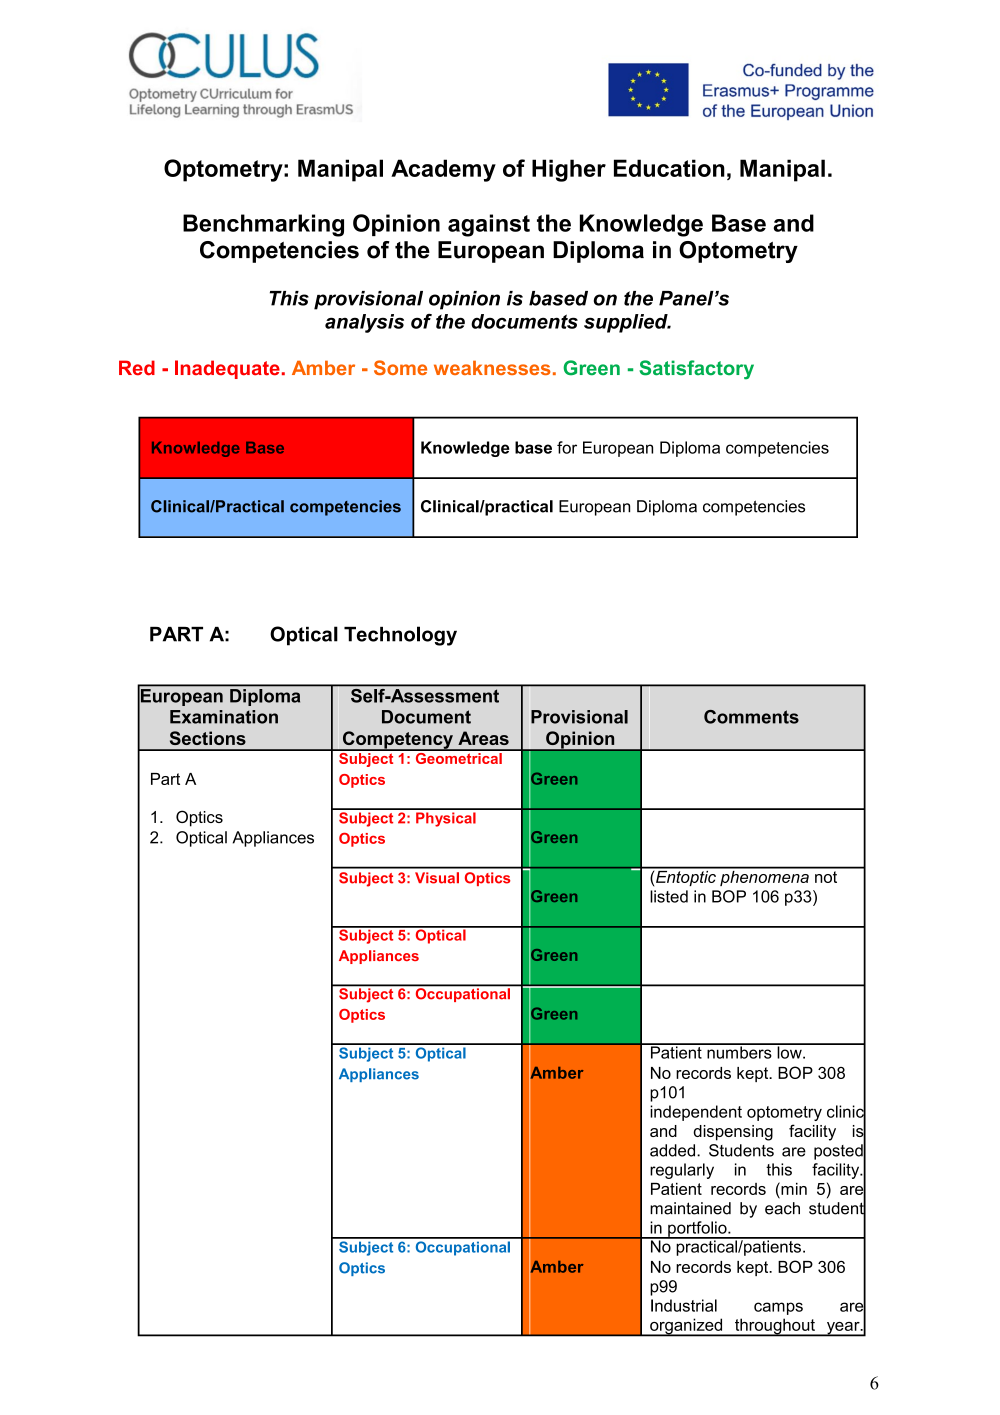  I want to click on Industrial, so click(684, 1305).
